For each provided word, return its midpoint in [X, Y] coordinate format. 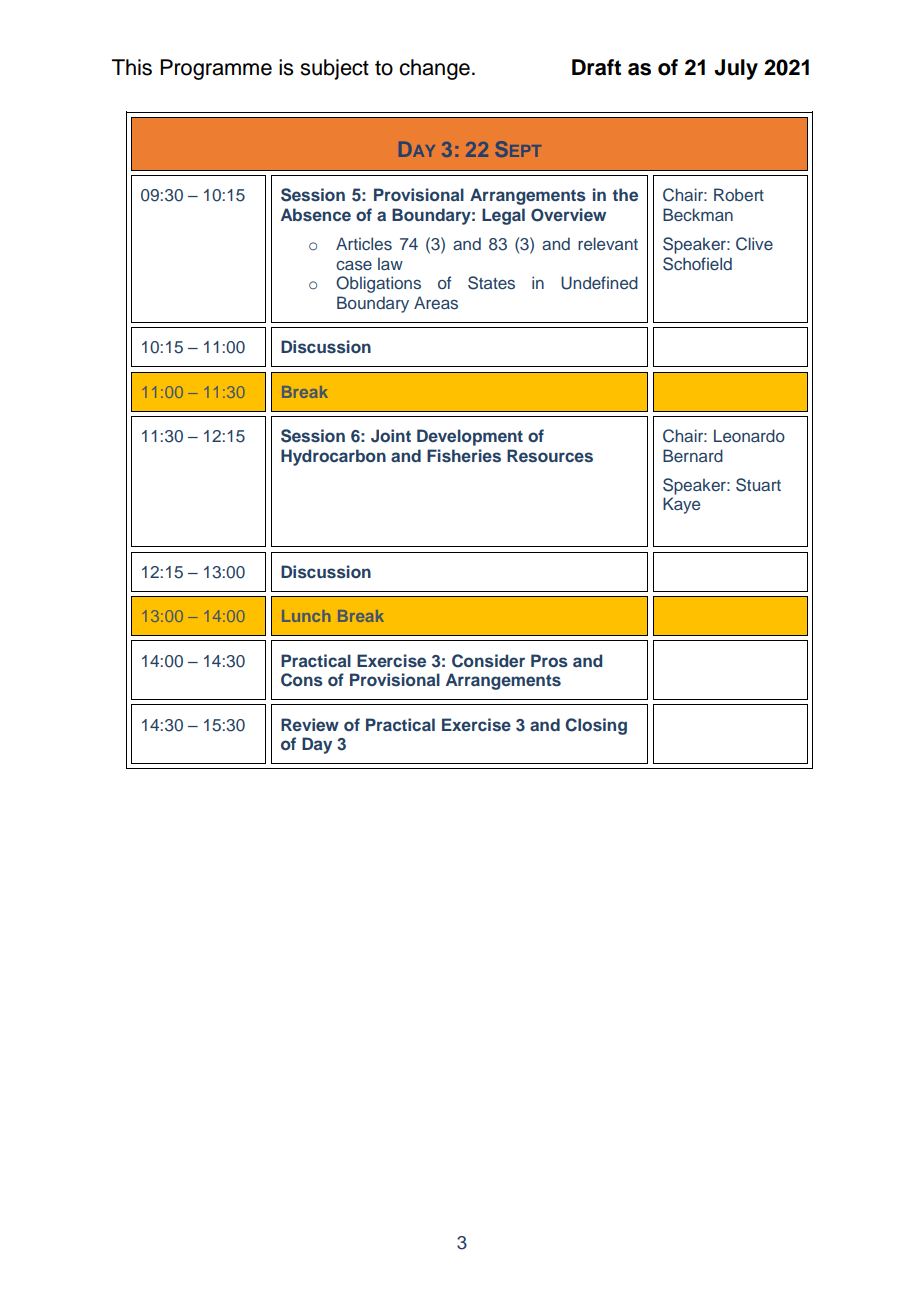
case [354, 265]
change [434, 69]
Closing [596, 726]
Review [310, 724]
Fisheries [464, 455]
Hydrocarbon [333, 457]
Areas [436, 303]
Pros [549, 660]
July [736, 69]
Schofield [697, 264]
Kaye [681, 505]
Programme [216, 69]
